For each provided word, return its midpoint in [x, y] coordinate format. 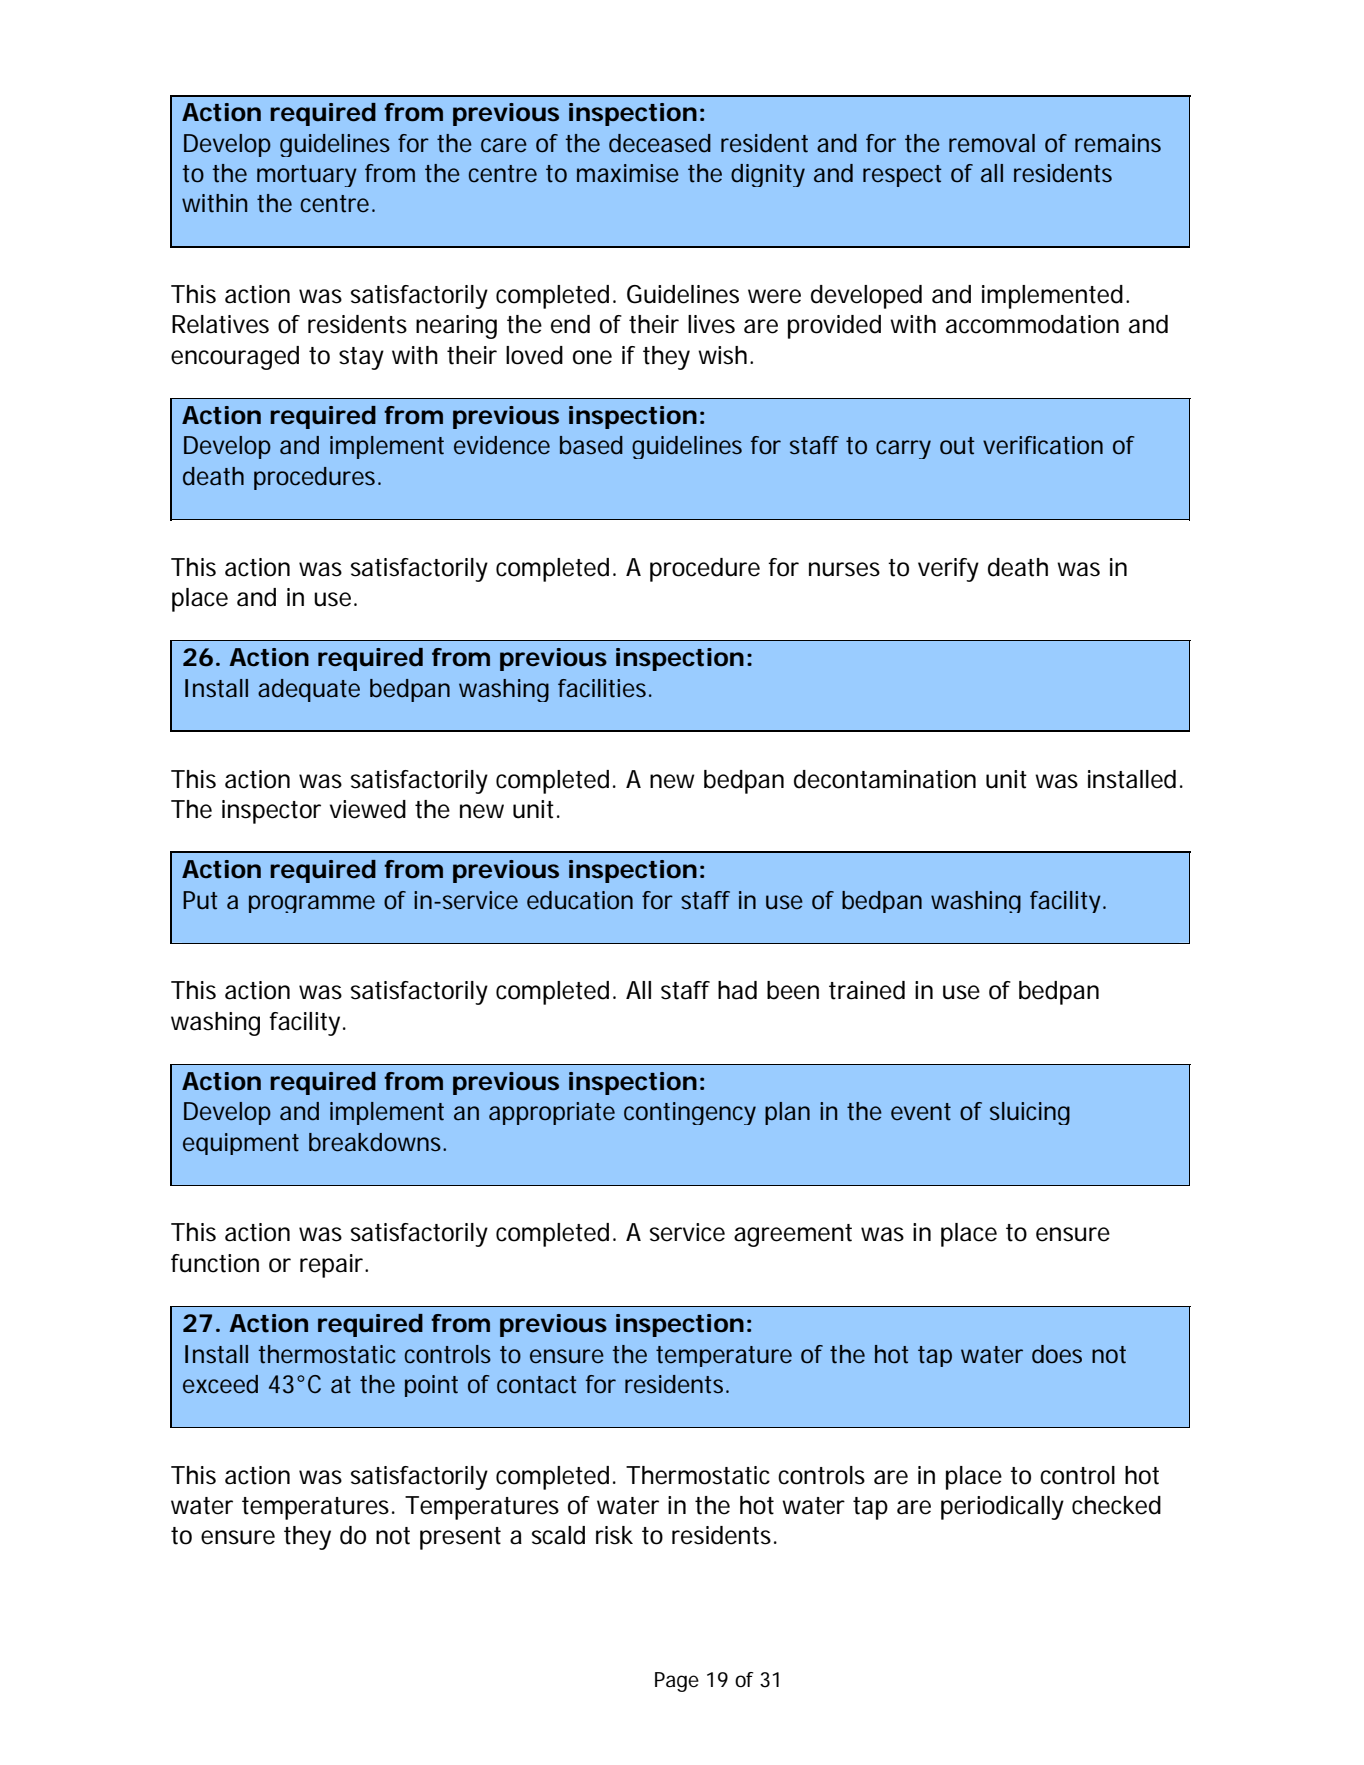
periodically [1002, 1508]
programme [312, 904]
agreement [793, 1235]
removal [992, 143]
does [1057, 1354]
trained [867, 990]
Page [677, 1682]
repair [333, 1266]
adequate [309, 690]
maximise [628, 173]
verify [948, 570]
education [580, 900]
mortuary [307, 176]
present [460, 1538]
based [591, 445]
